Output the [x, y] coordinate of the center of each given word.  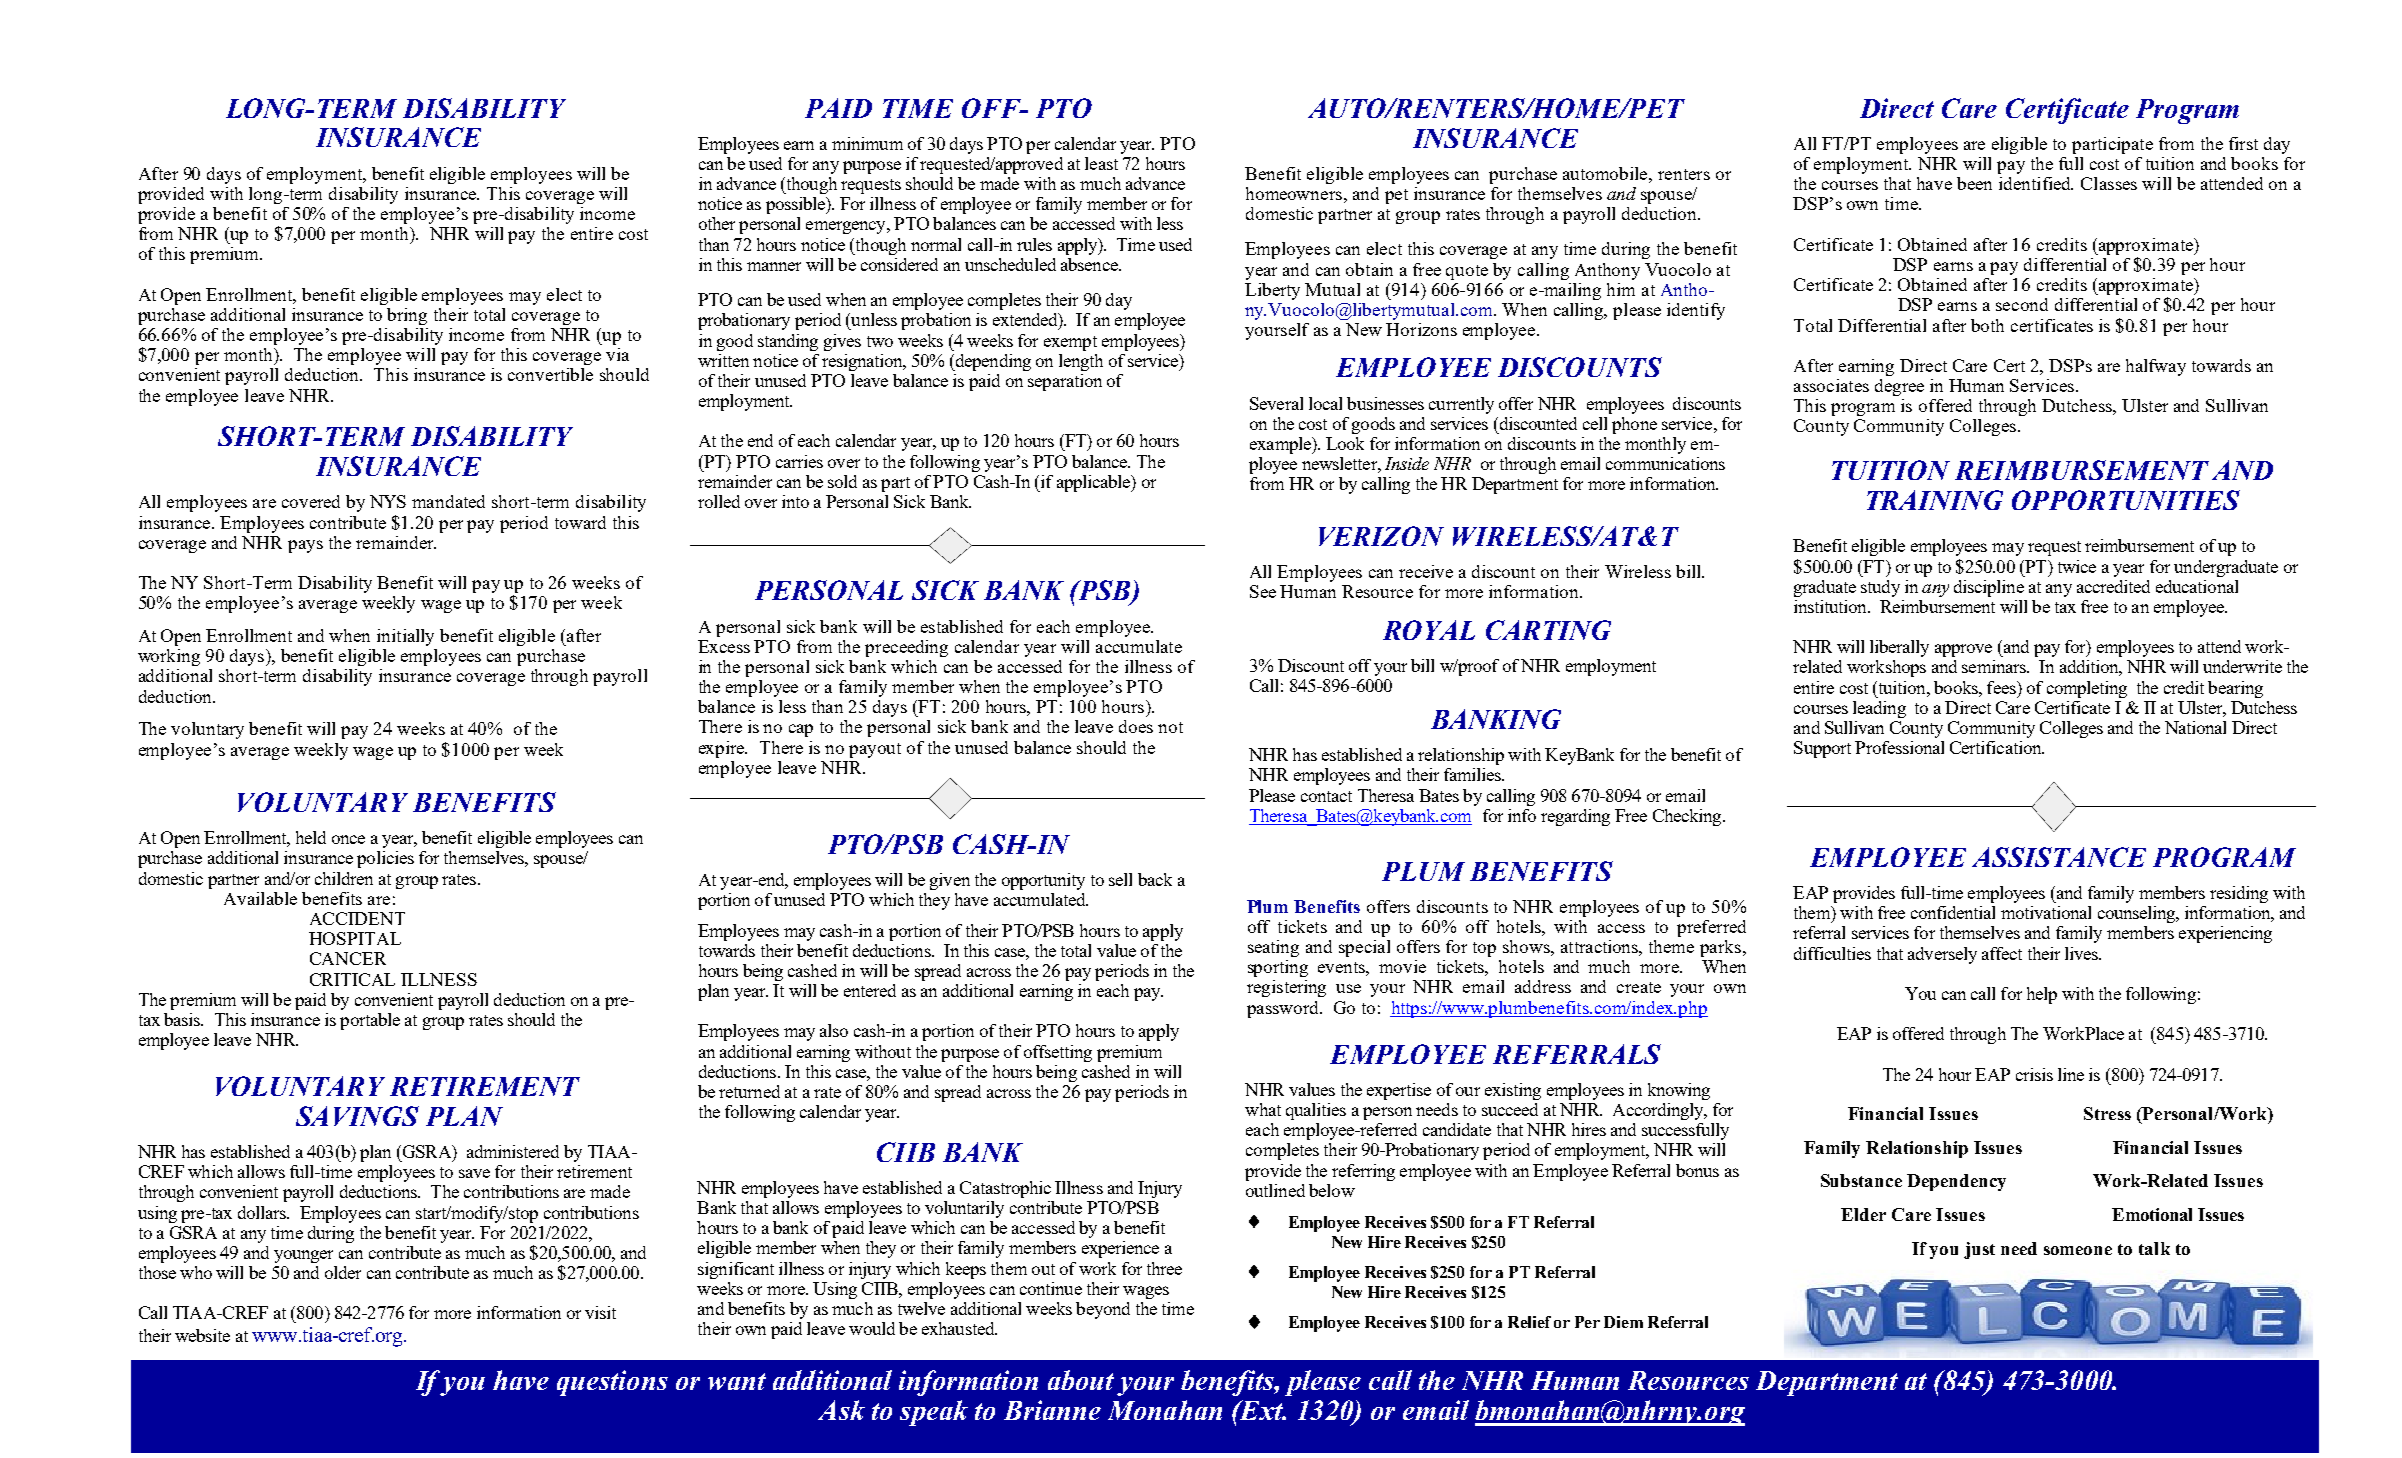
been [1974, 183]
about [1081, 1380]
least [1101, 163]
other [717, 223]
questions [612, 1383]
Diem [1623, 1322]
